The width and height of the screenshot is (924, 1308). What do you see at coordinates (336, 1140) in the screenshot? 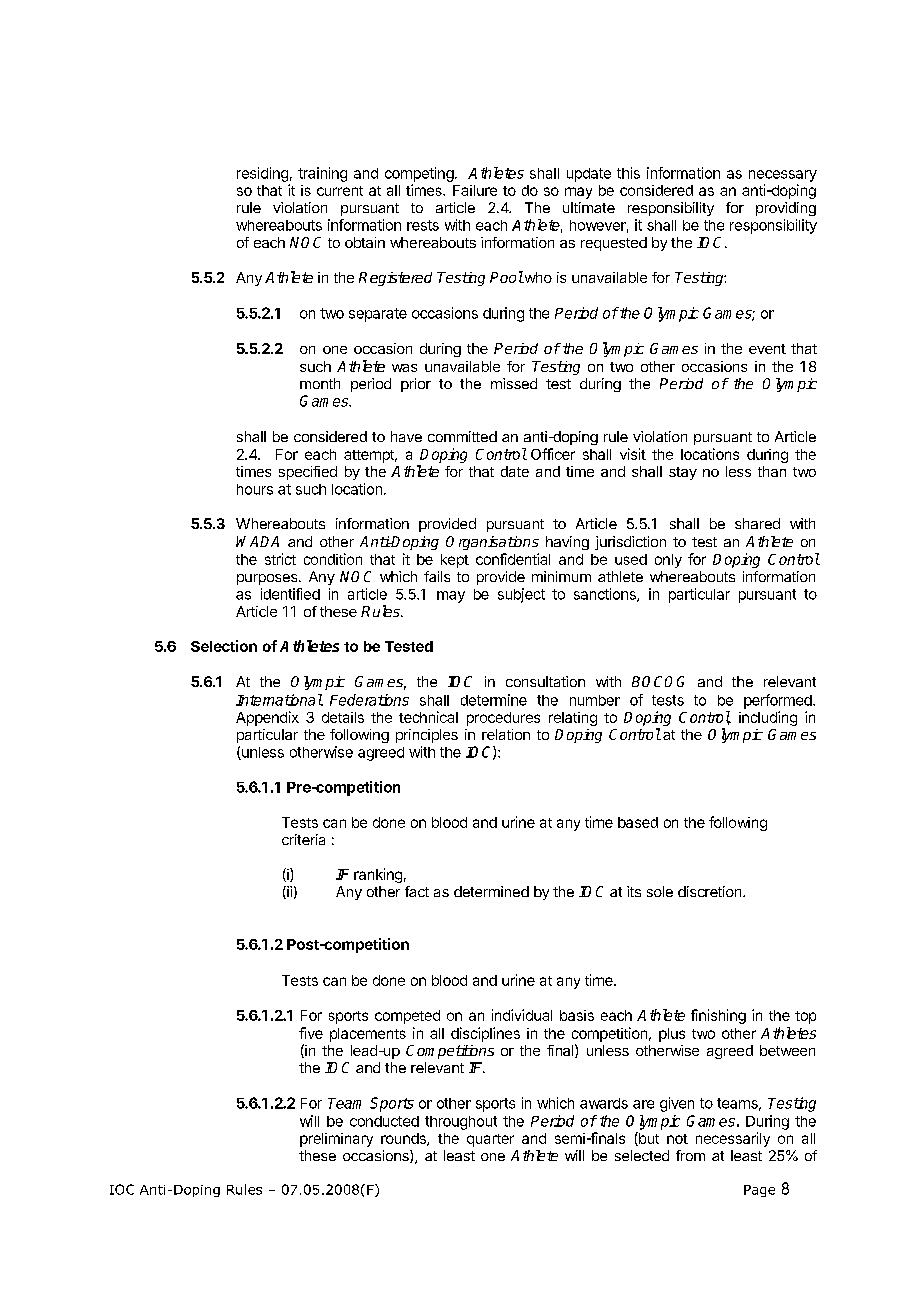
I see `preliminary` at bounding box center [336, 1140].
